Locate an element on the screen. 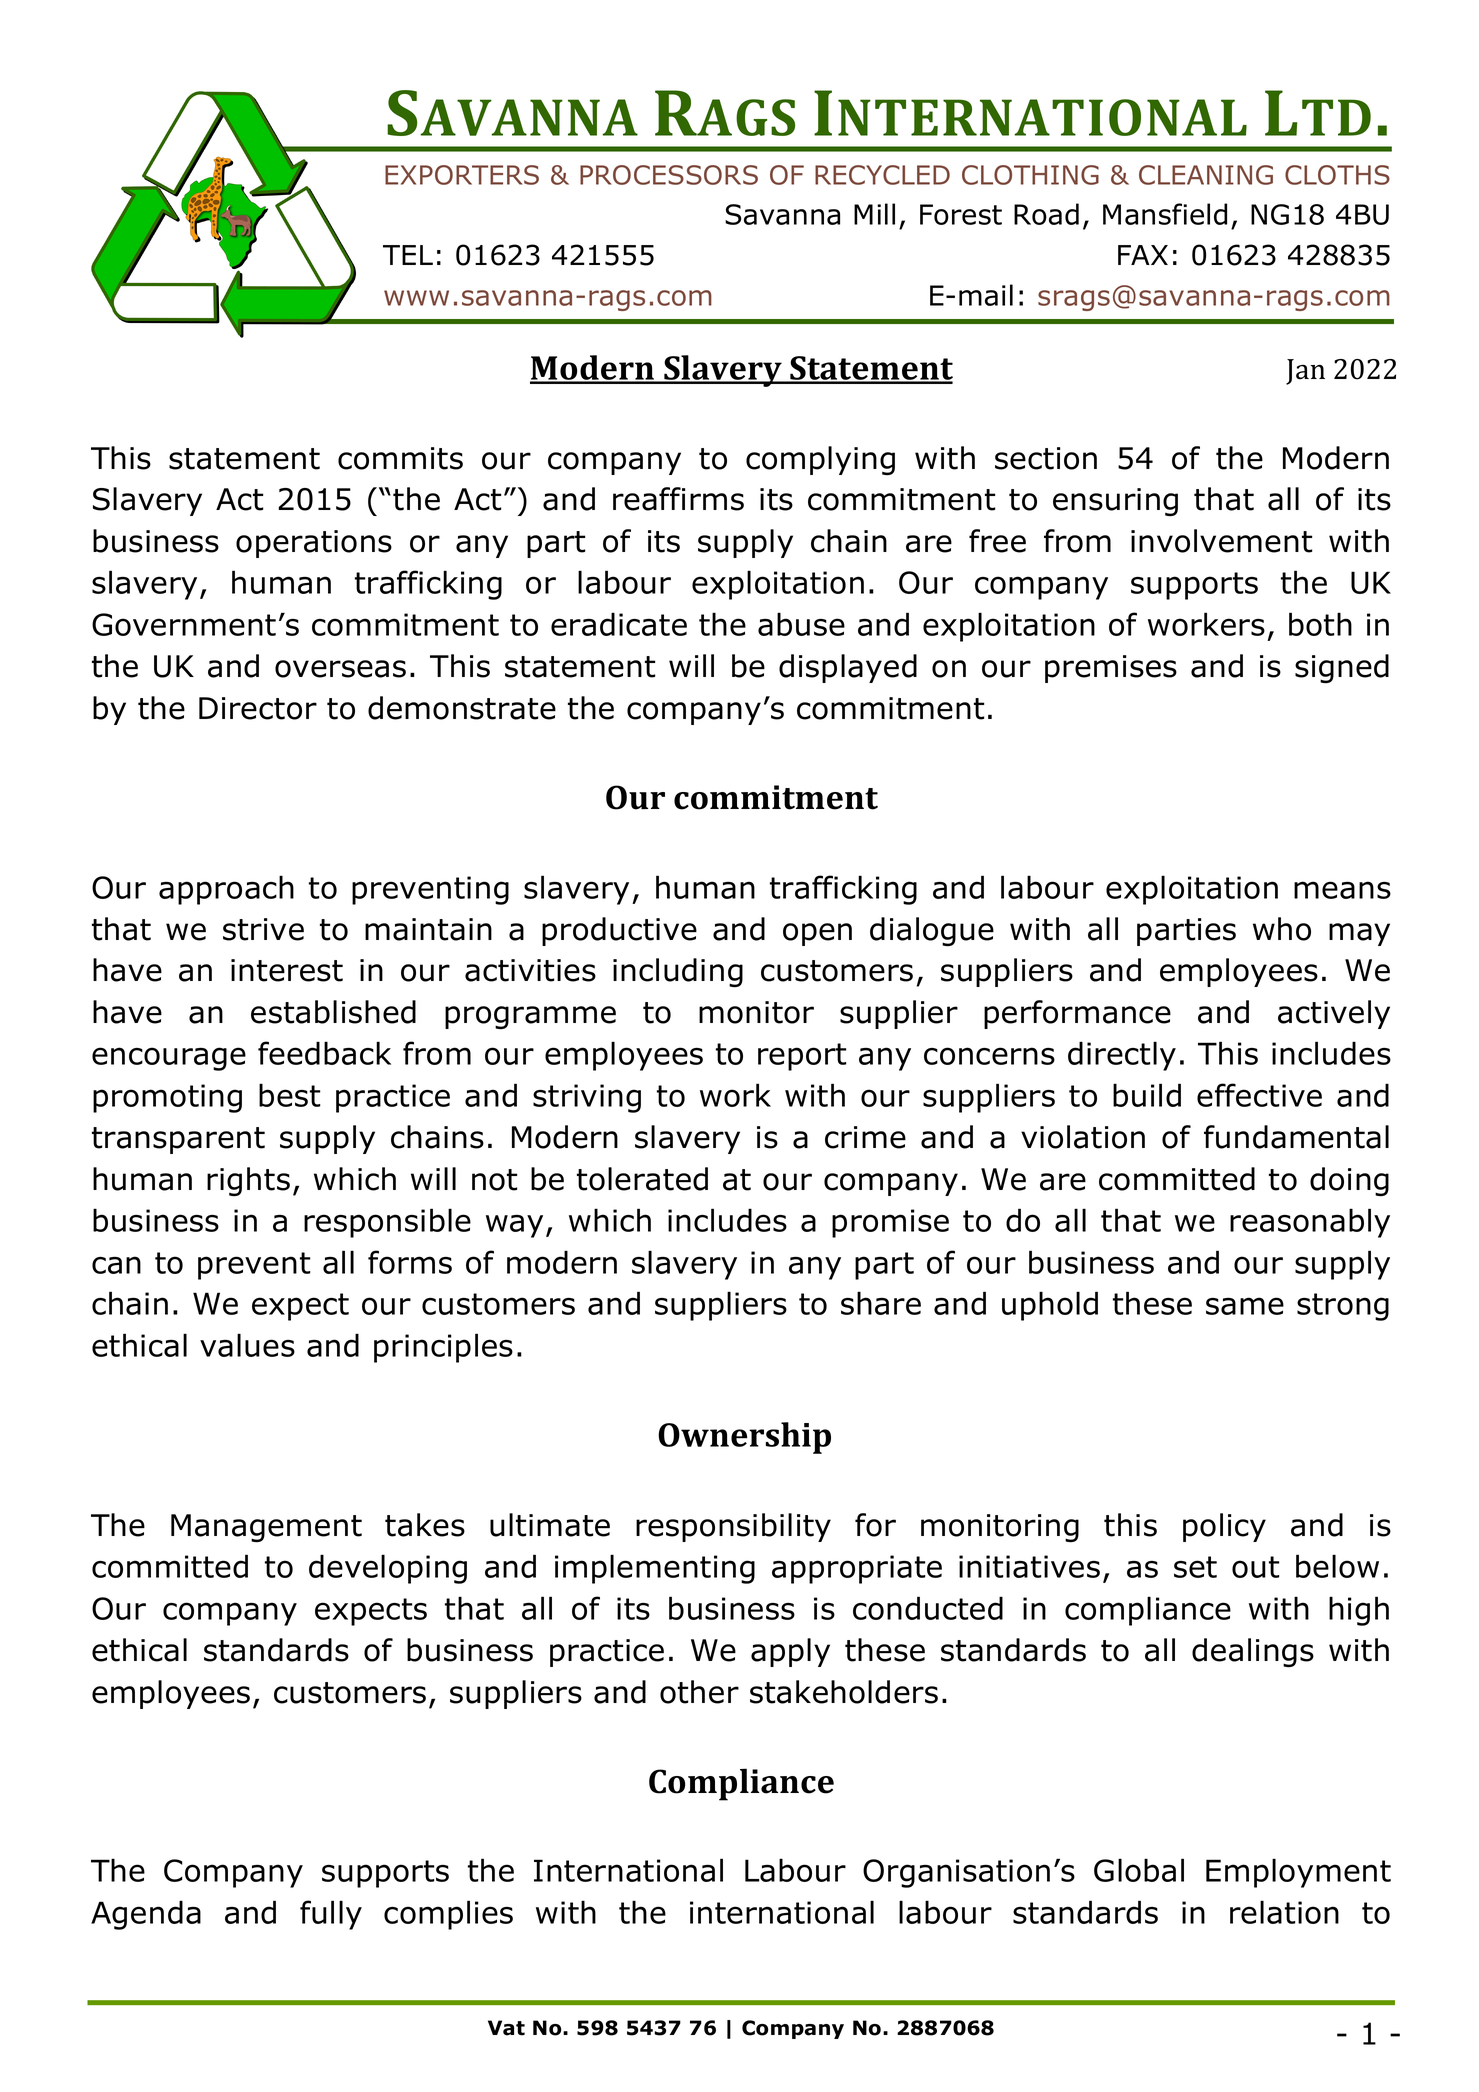 This screenshot has height=2092, width=1479. Mansfield is located at coordinates (1165, 214).
